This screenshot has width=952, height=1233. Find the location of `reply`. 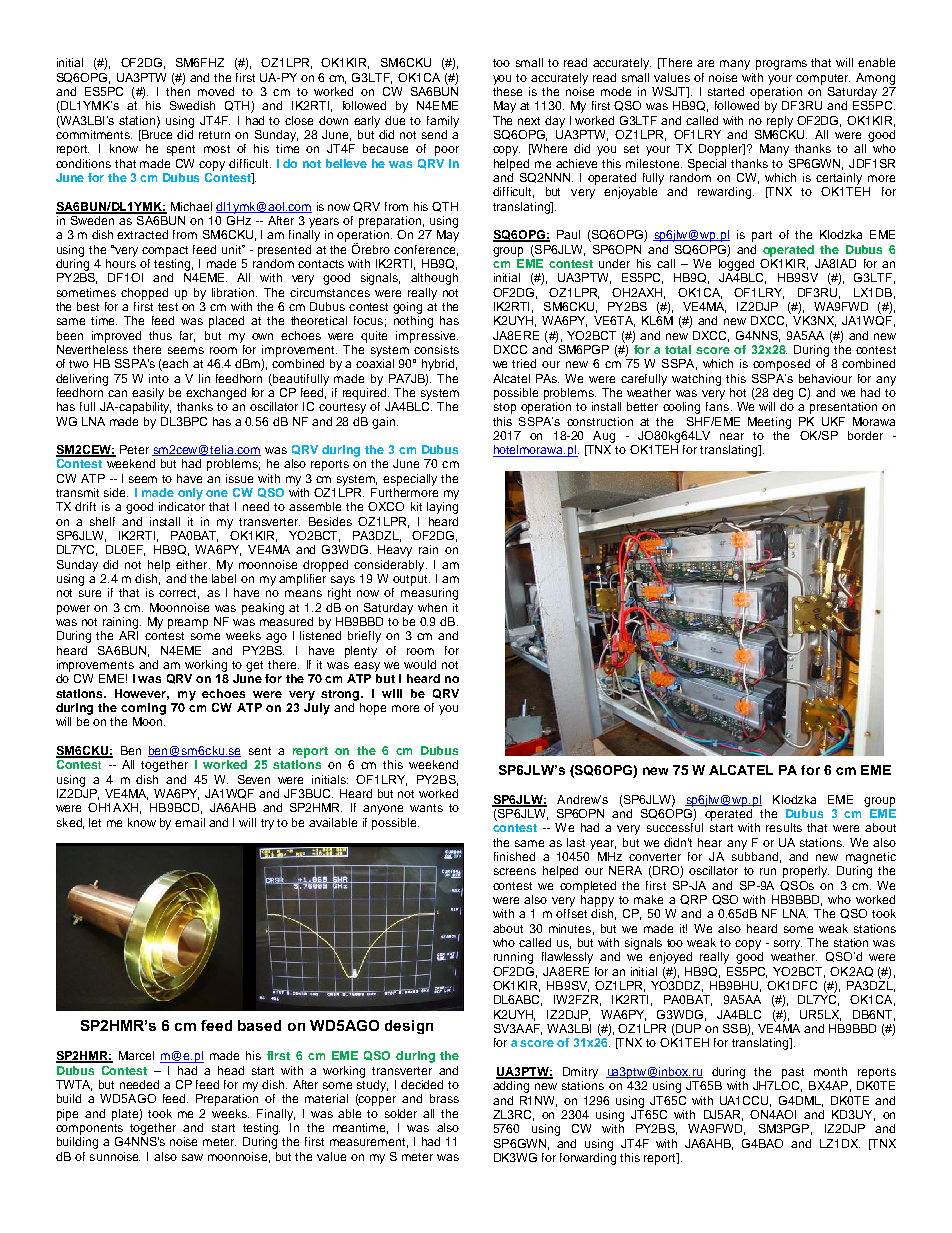

reply is located at coordinates (780, 122).
